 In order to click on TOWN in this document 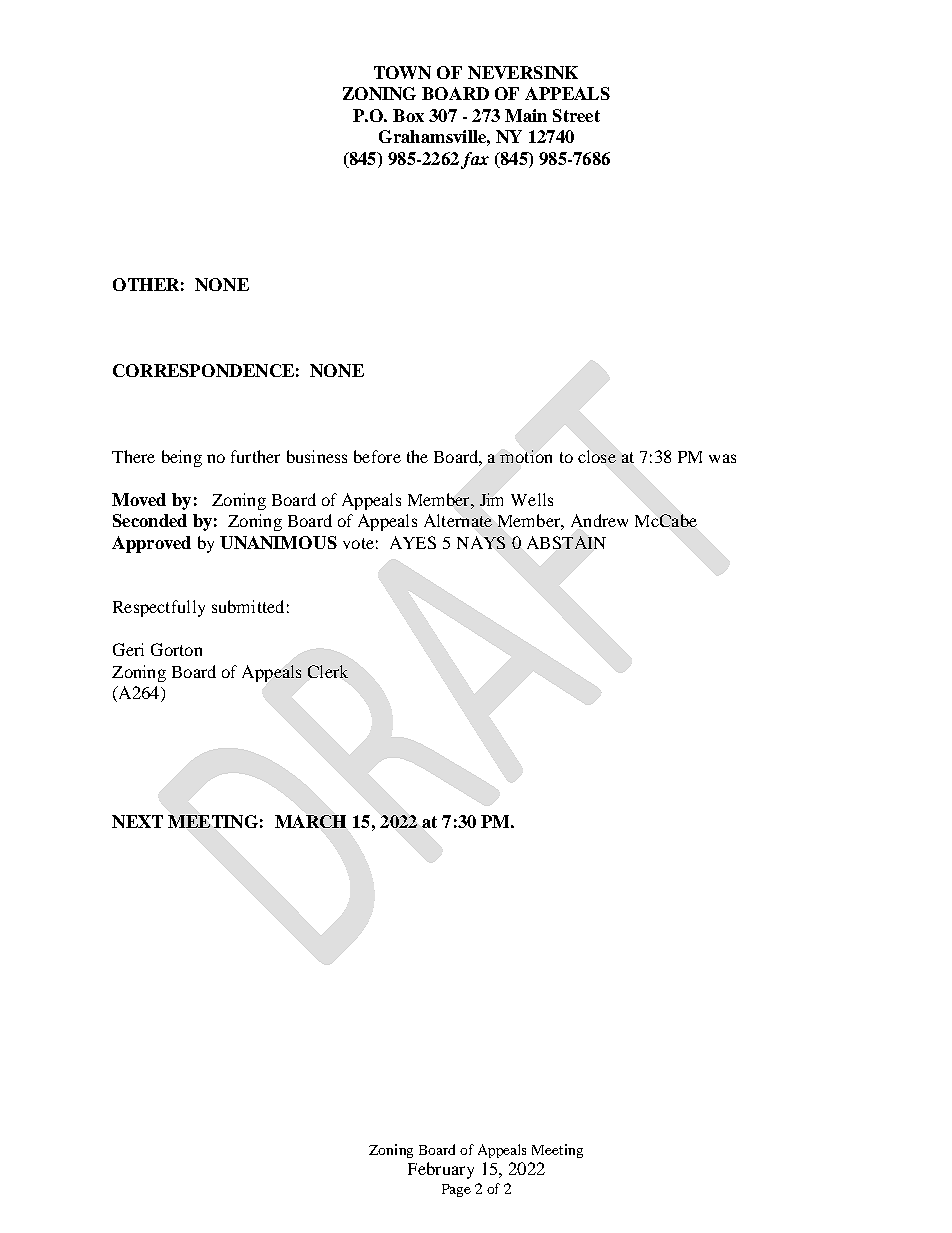, I will do `click(402, 72)`.
